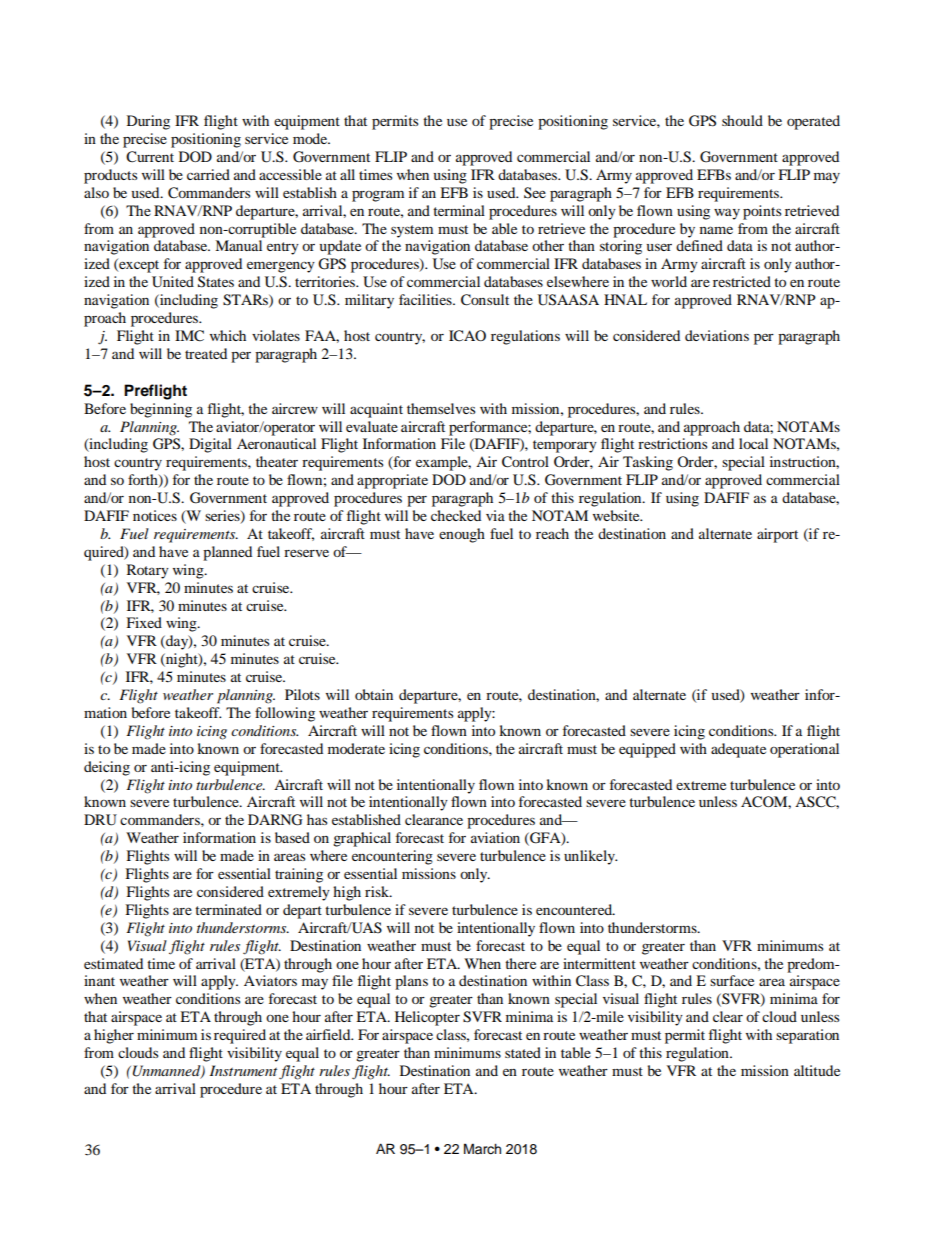 The height and width of the image is (1233, 952). I want to click on should, so click(742, 120).
